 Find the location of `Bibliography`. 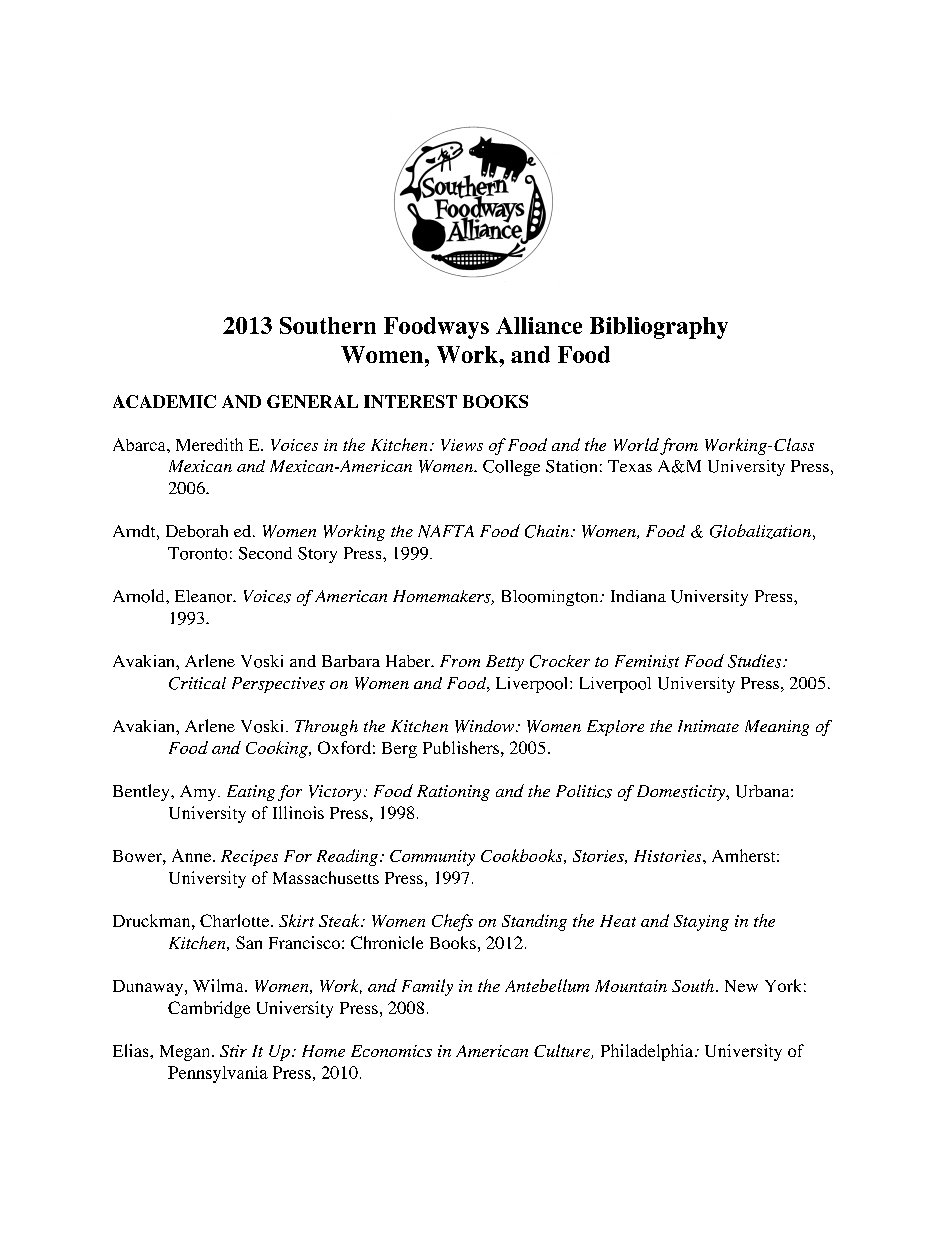

Bibliography is located at coordinates (659, 328).
